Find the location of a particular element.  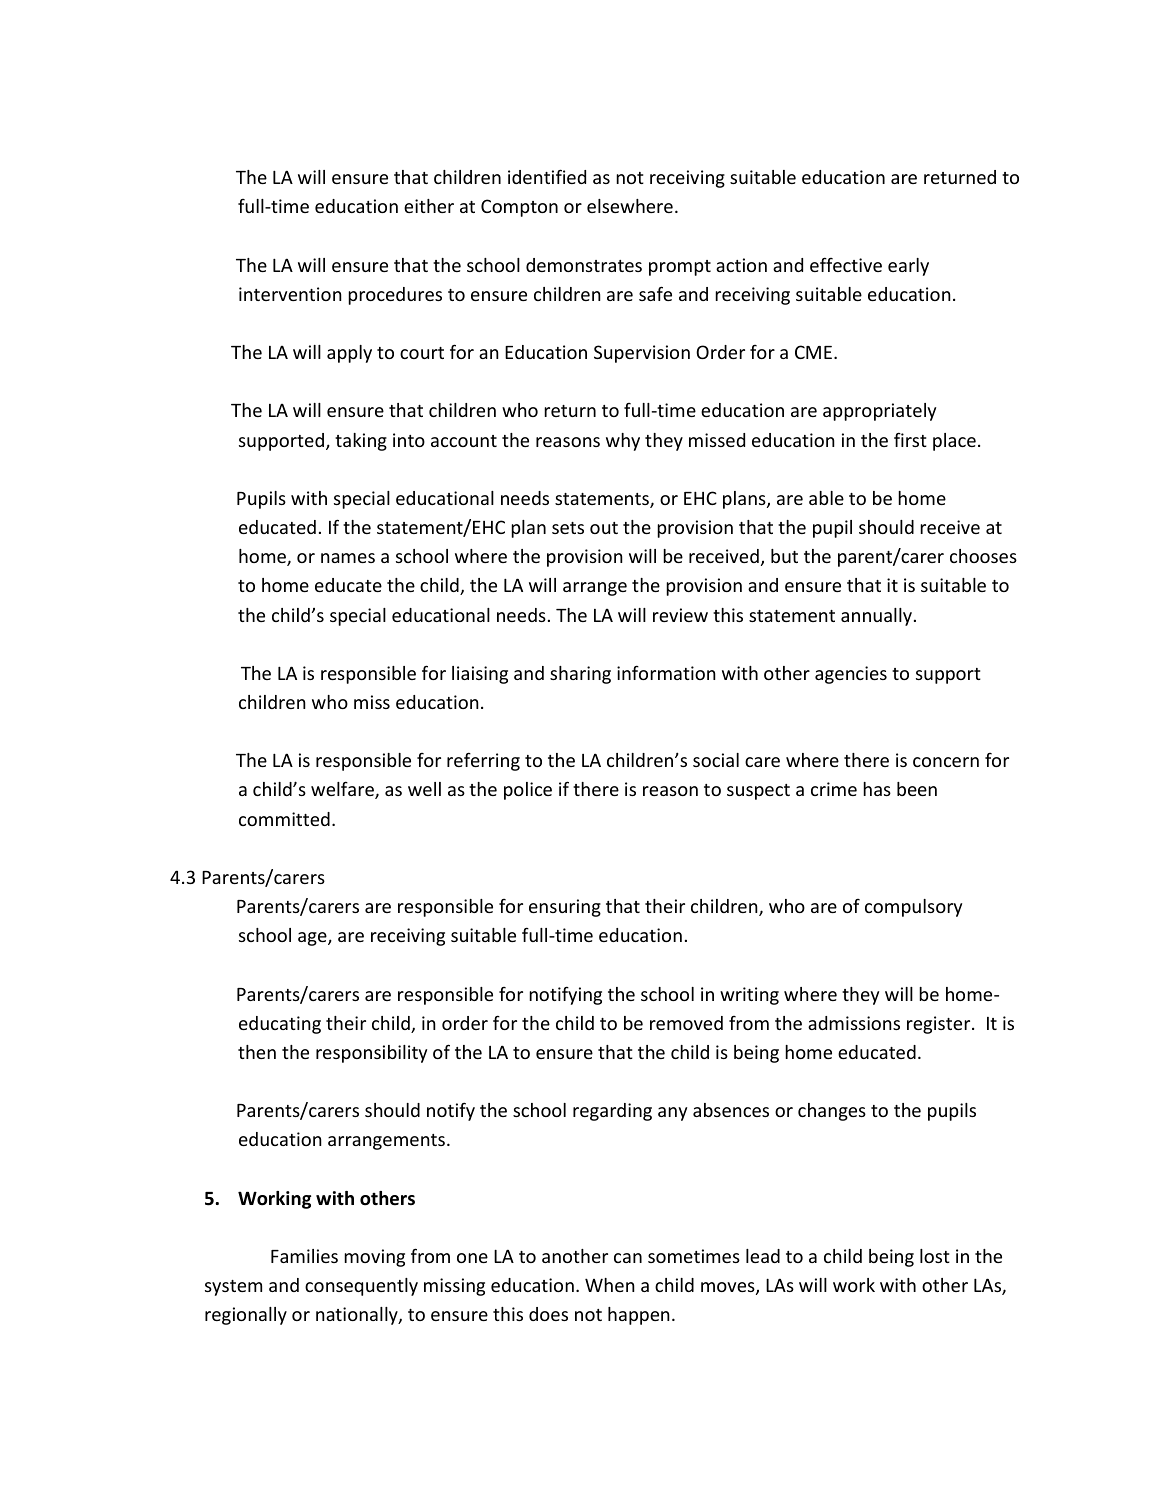

demonstrates is located at coordinates (584, 265).
